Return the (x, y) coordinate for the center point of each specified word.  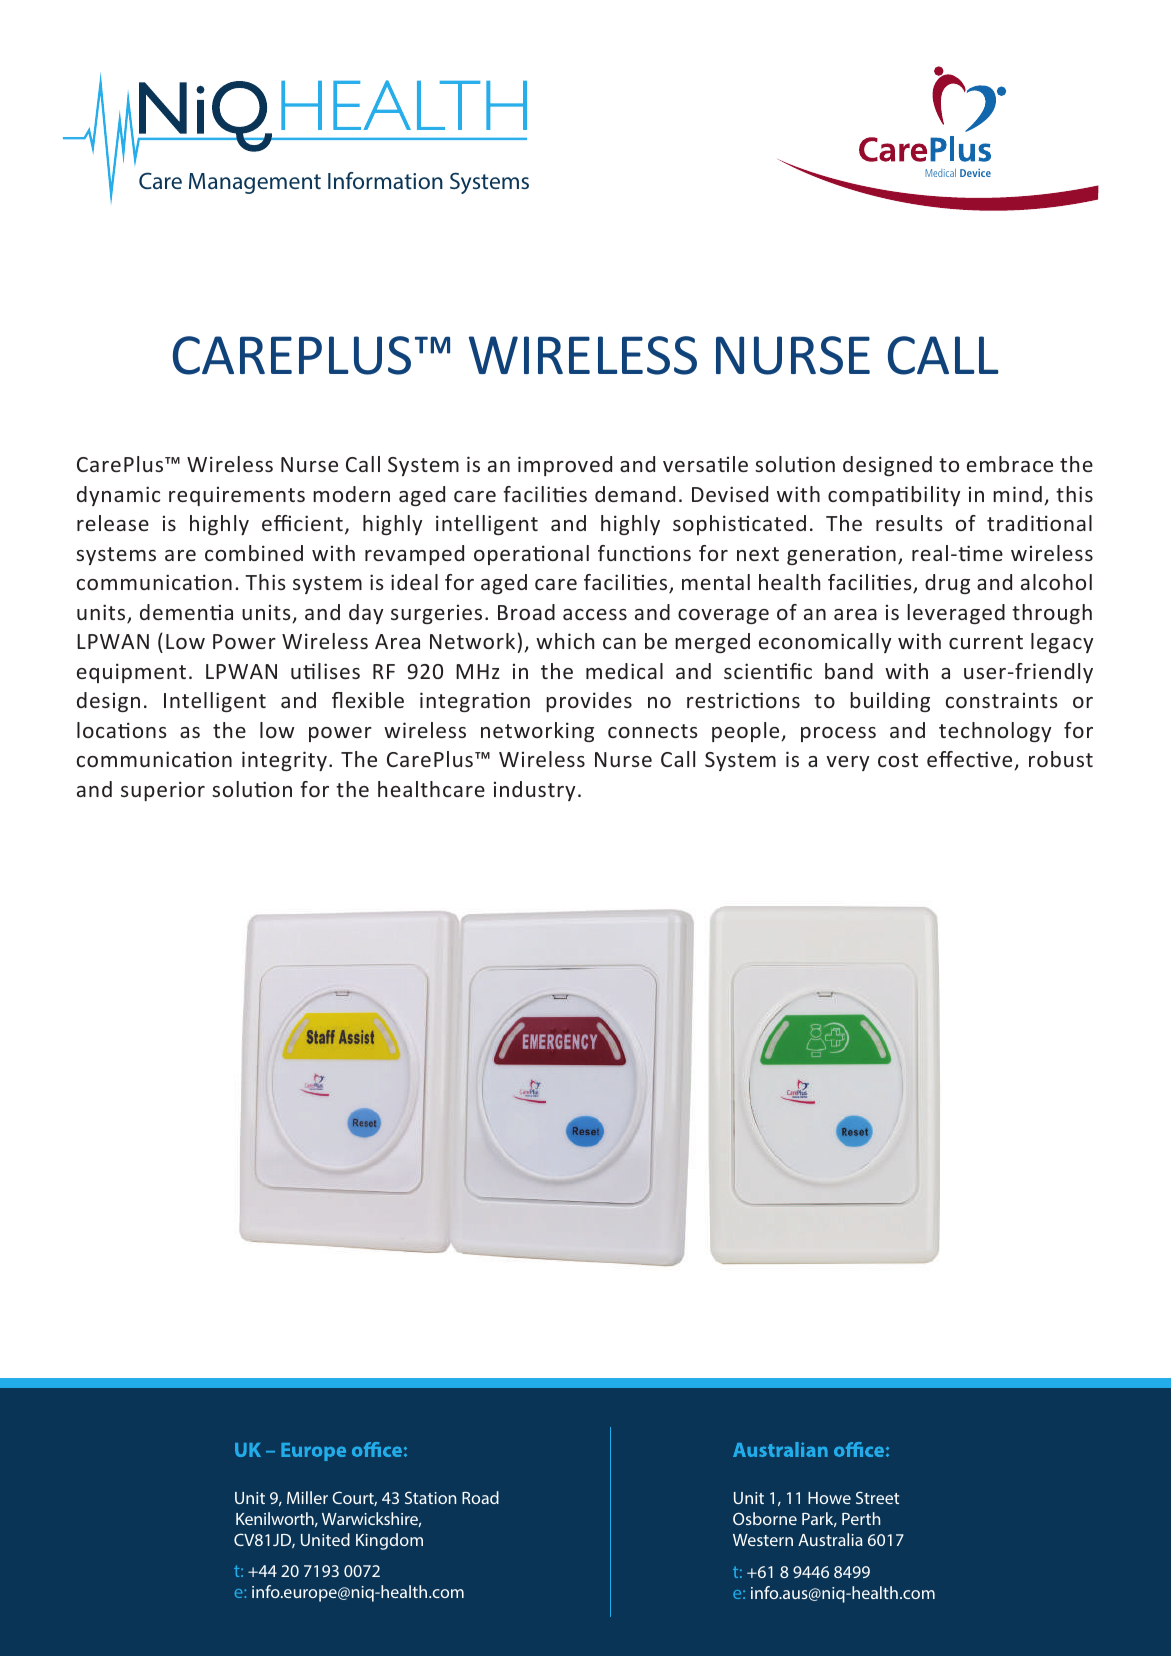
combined (254, 553)
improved (565, 466)
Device (975, 173)
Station (430, 1497)
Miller (307, 1497)
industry (534, 791)
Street (877, 1497)
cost (898, 760)
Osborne (765, 1518)
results (909, 523)
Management (255, 183)
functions (644, 553)
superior (163, 791)
